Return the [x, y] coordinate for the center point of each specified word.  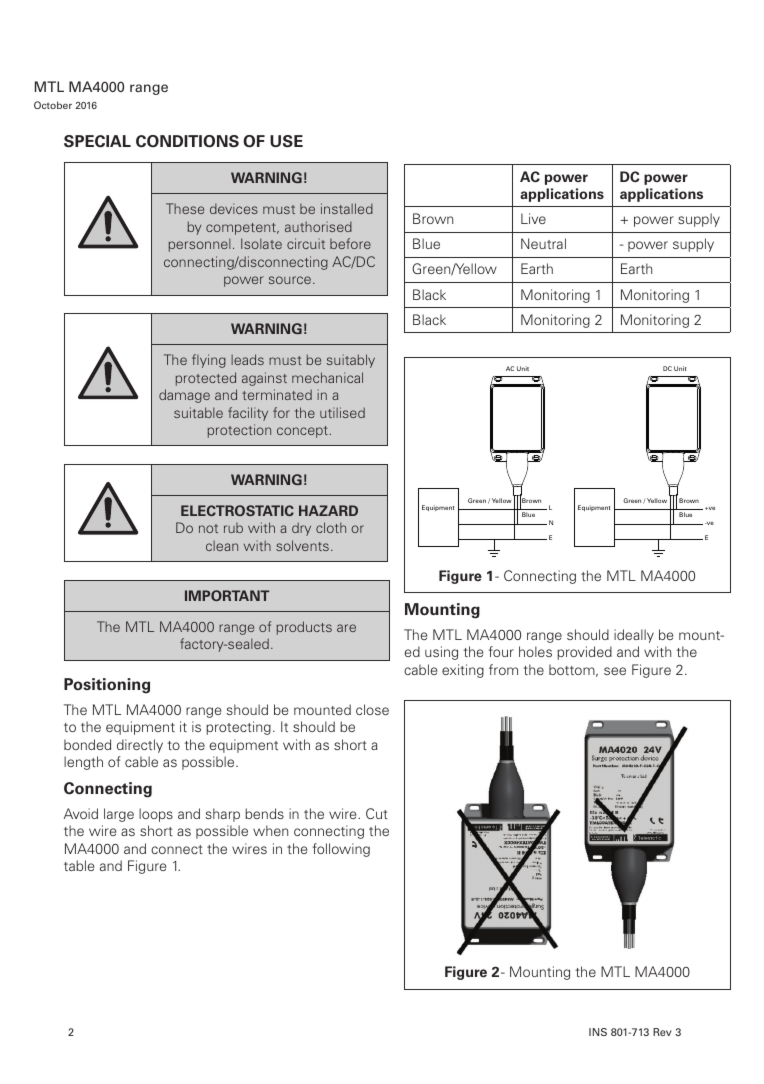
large [119, 815]
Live [533, 218]
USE [286, 141]
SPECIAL [97, 141]
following [341, 850]
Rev [662, 1032]
